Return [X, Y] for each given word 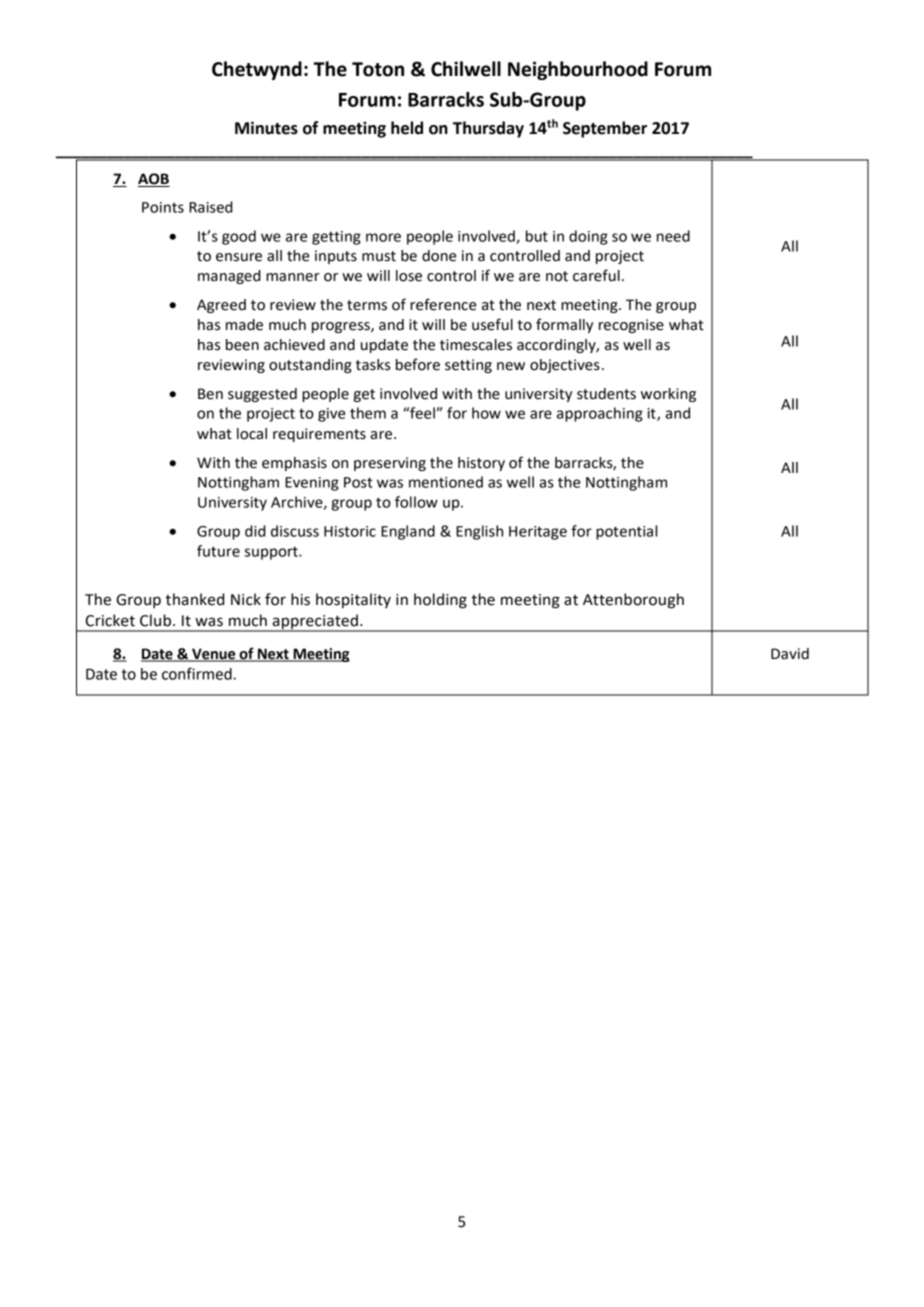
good [239, 237]
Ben [210, 394]
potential [626, 532]
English [479, 532]
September [605, 129]
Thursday [488, 129]
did [255, 531]
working [668, 395]
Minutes [266, 128]
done [439, 256]
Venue [214, 654]
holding [440, 601]
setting [468, 366]
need [673, 236]
